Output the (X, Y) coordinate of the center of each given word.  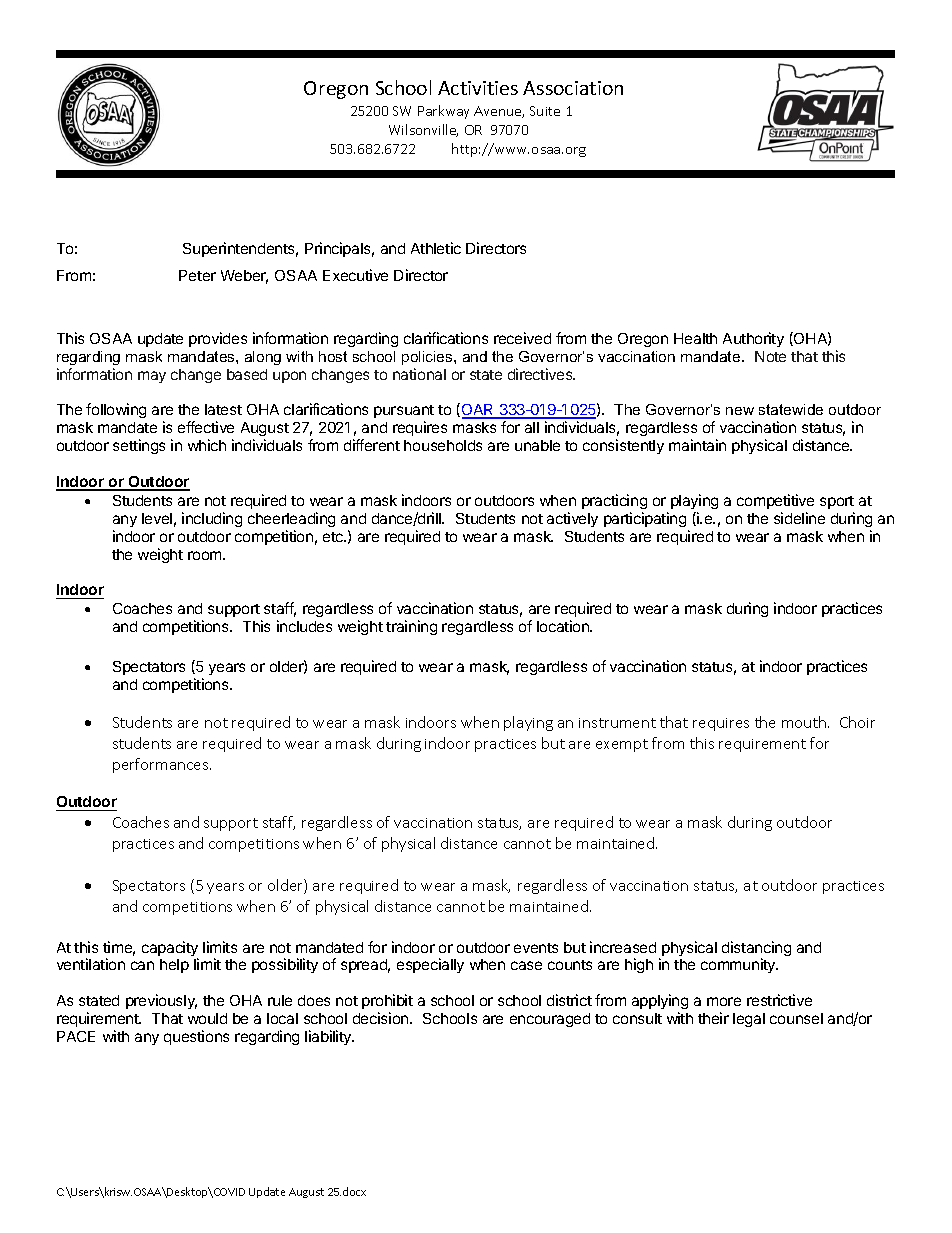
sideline (799, 518)
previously (161, 1001)
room (206, 555)
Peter (197, 275)
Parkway (443, 112)
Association (573, 88)
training (411, 627)
